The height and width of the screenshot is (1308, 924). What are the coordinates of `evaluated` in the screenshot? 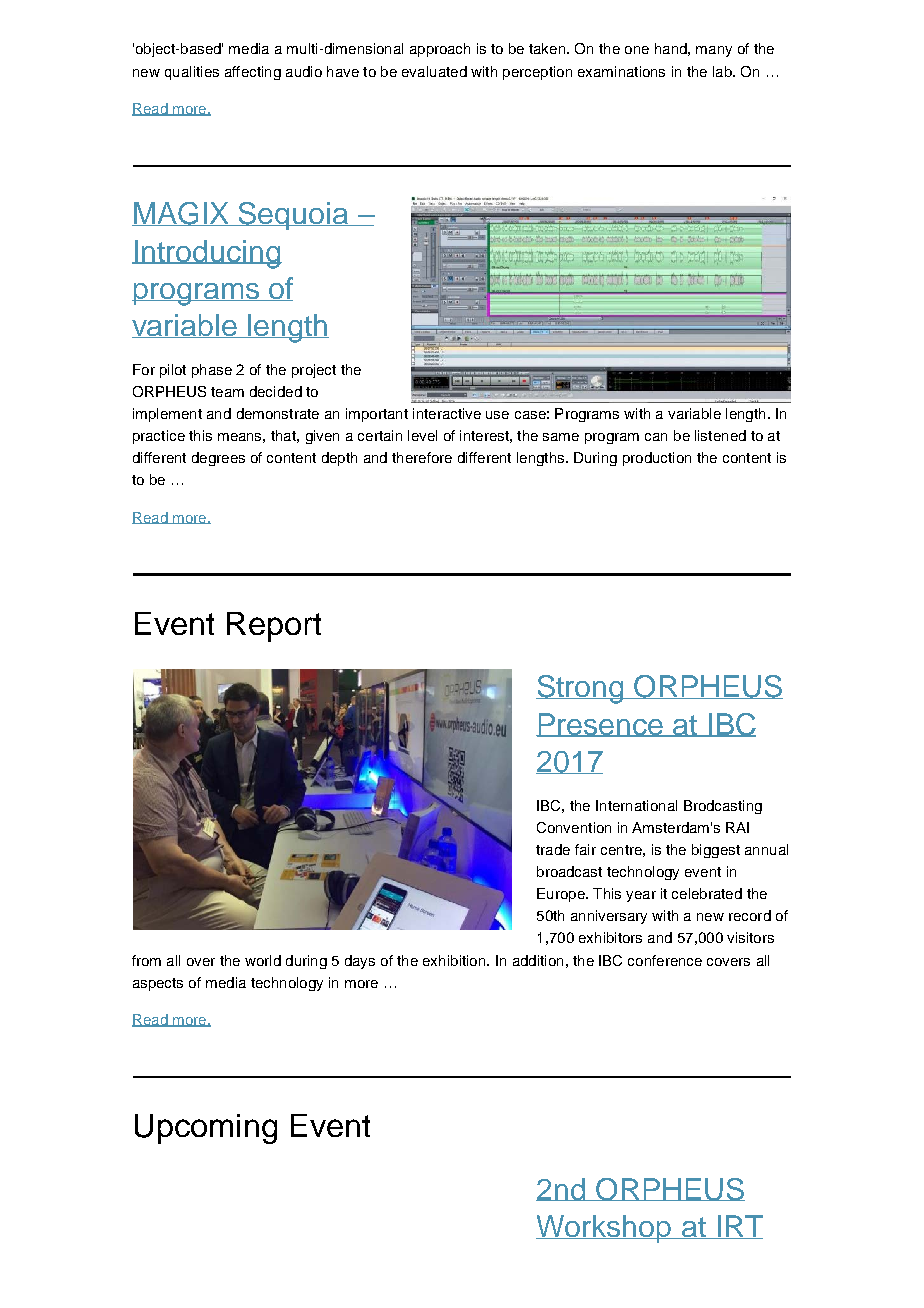 It's located at (434, 71).
